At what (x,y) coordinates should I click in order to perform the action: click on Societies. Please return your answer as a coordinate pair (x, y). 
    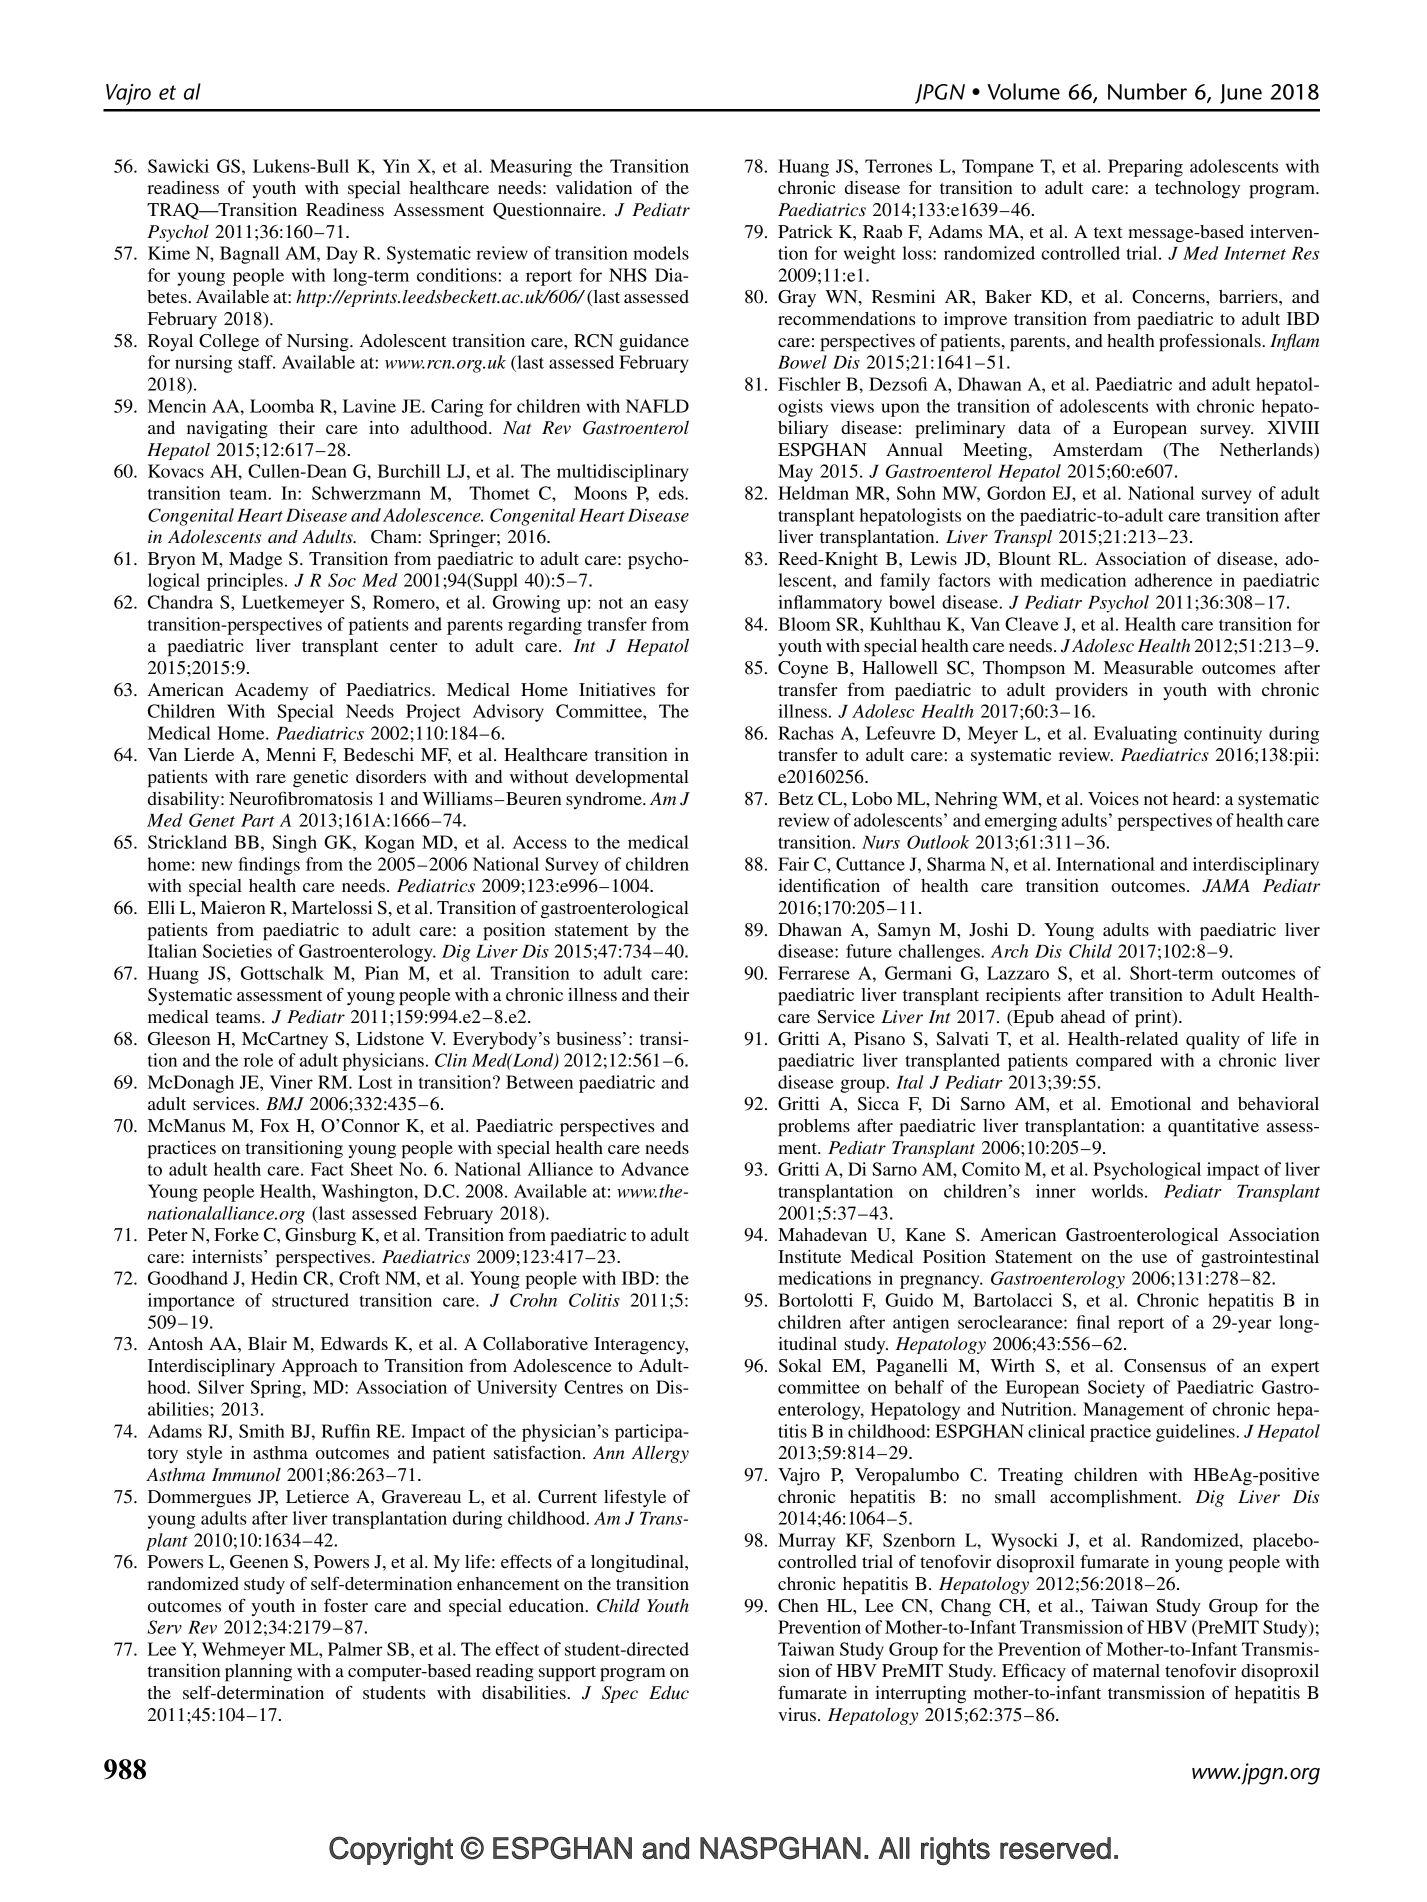
    Looking at the image, I should click on (237, 951).
